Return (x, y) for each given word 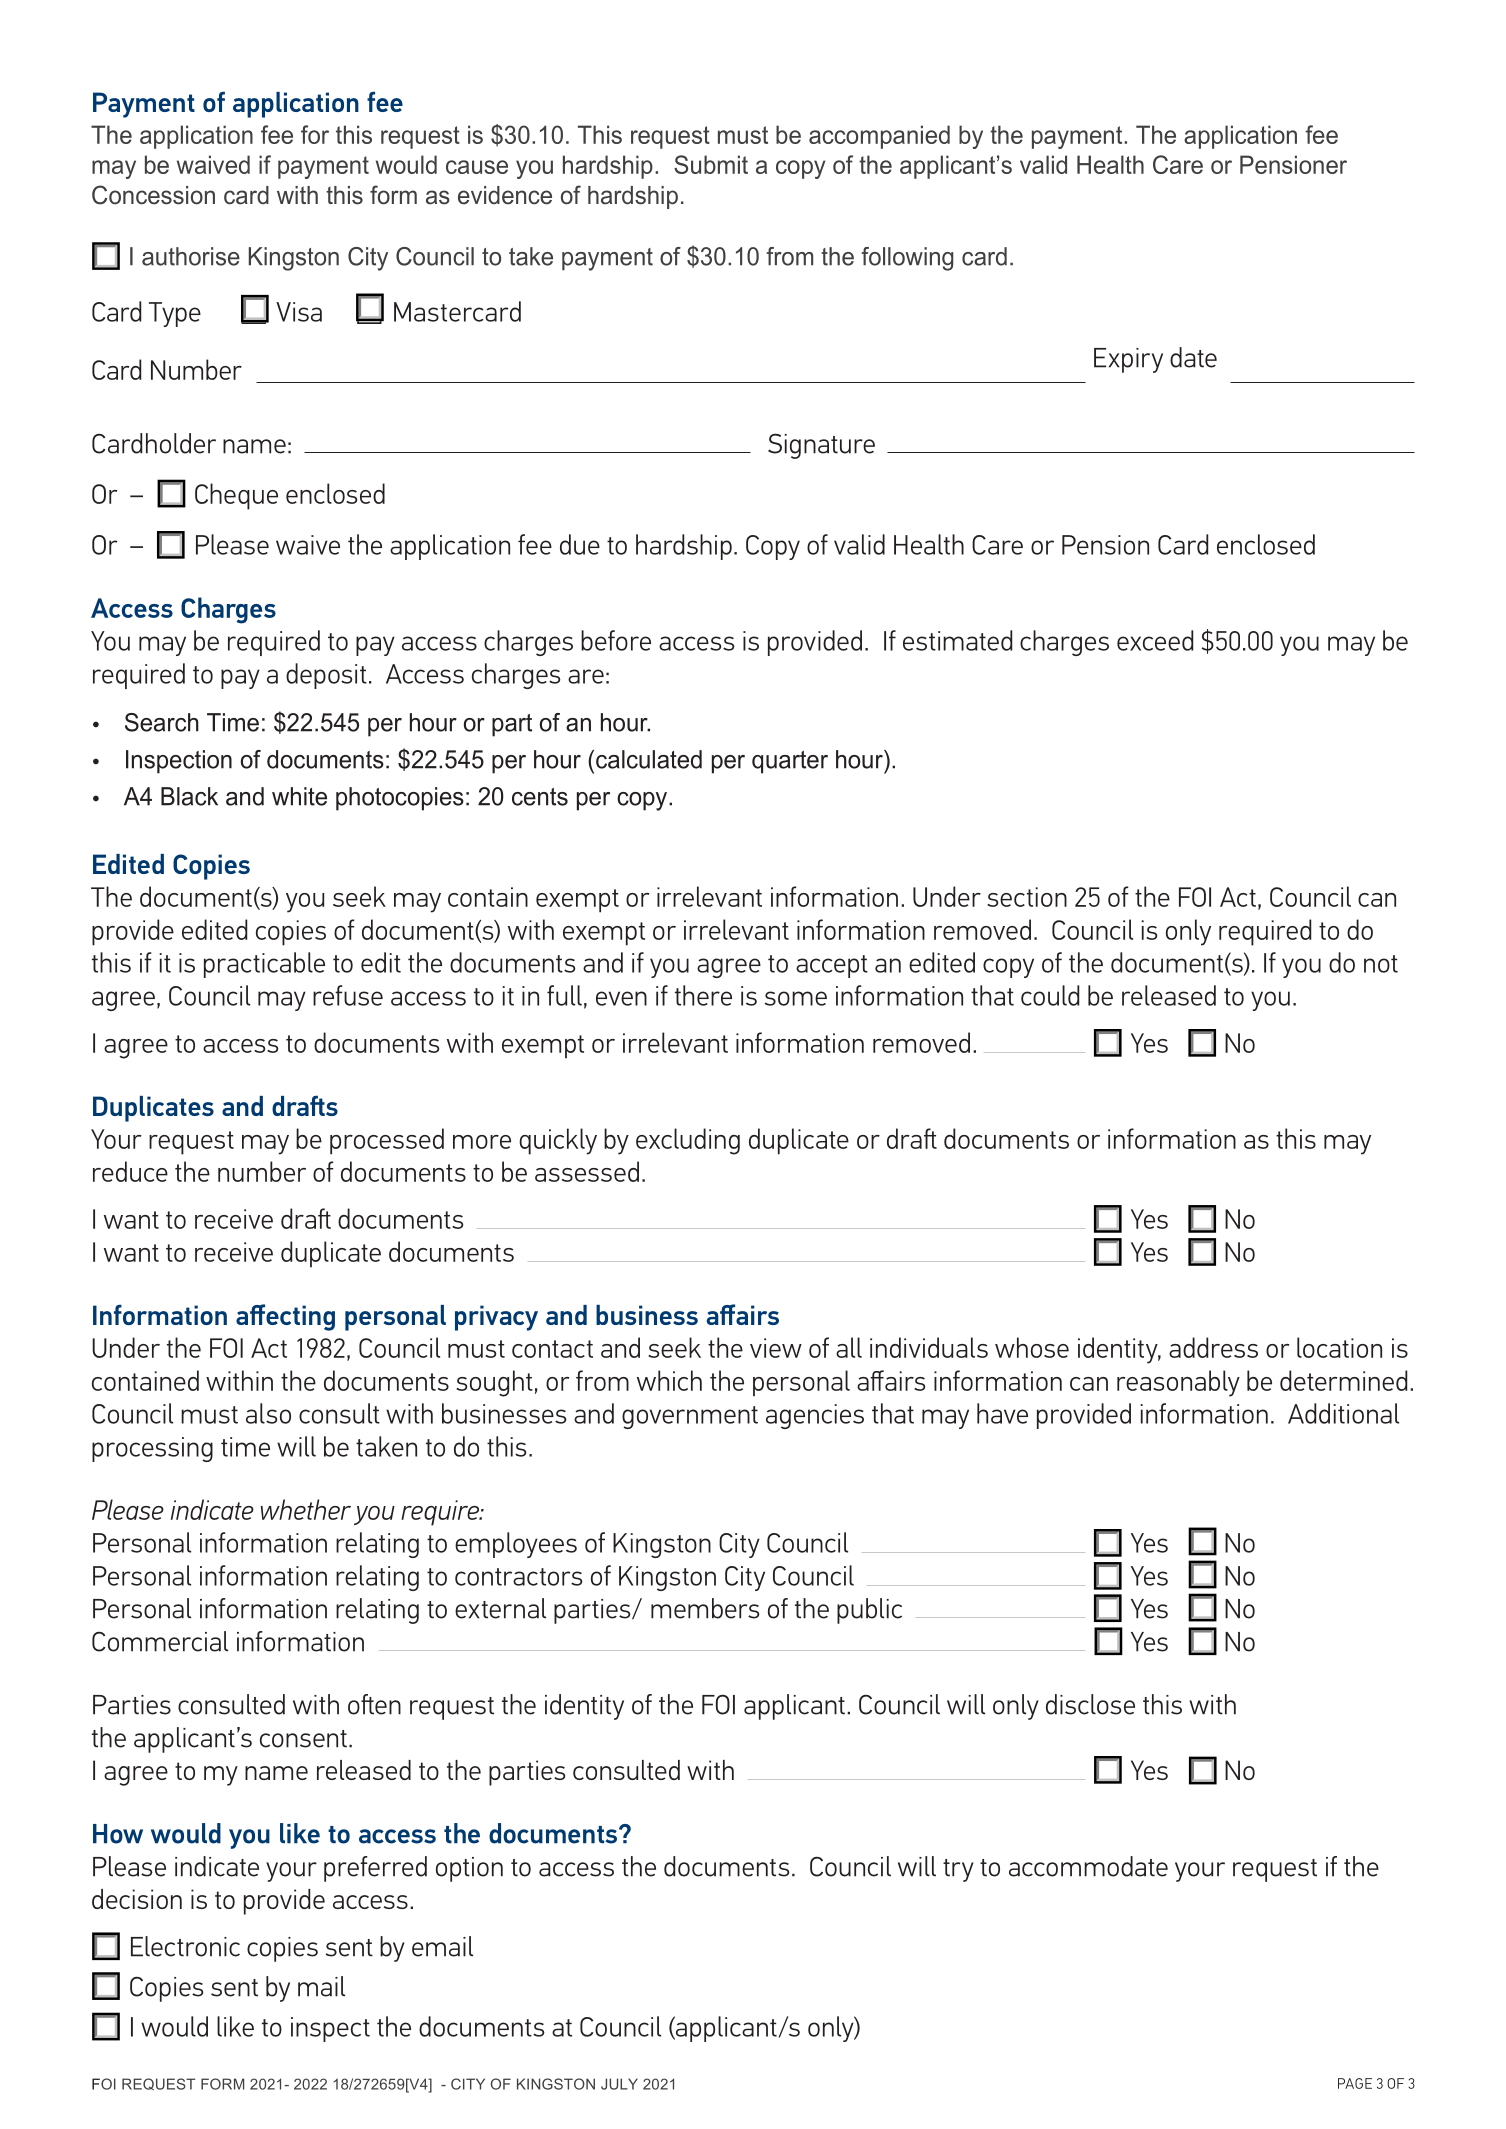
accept (832, 966)
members (705, 1608)
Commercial (160, 1641)
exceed (1155, 640)
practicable (264, 965)
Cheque (236, 496)
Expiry (1128, 360)
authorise (191, 256)
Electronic (185, 1946)
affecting (285, 1317)
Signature (821, 446)
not (1381, 964)
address (1213, 1347)
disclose (1090, 1704)
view (776, 1348)
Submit (711, 164)
